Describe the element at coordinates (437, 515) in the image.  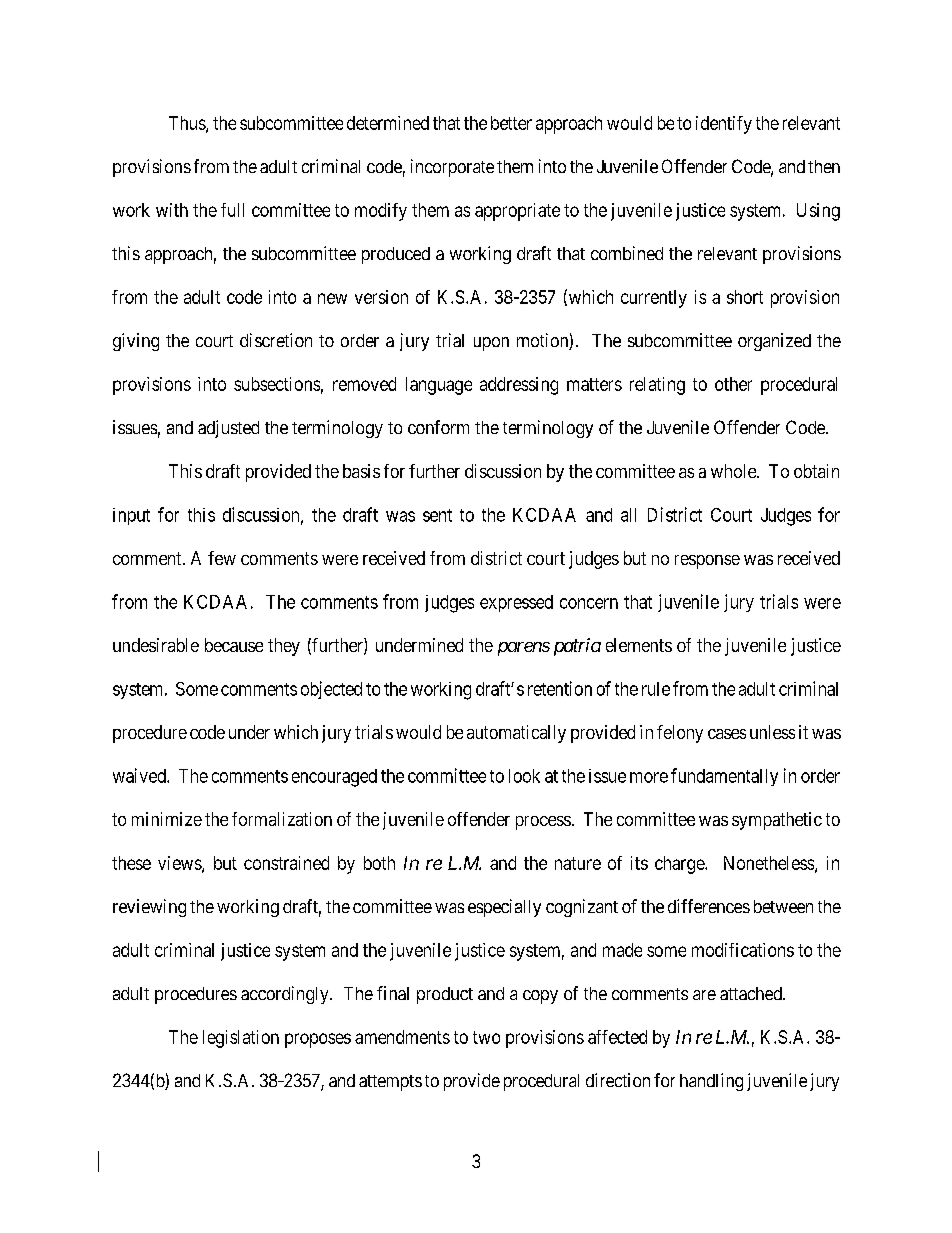
I see `sent` at that location.
